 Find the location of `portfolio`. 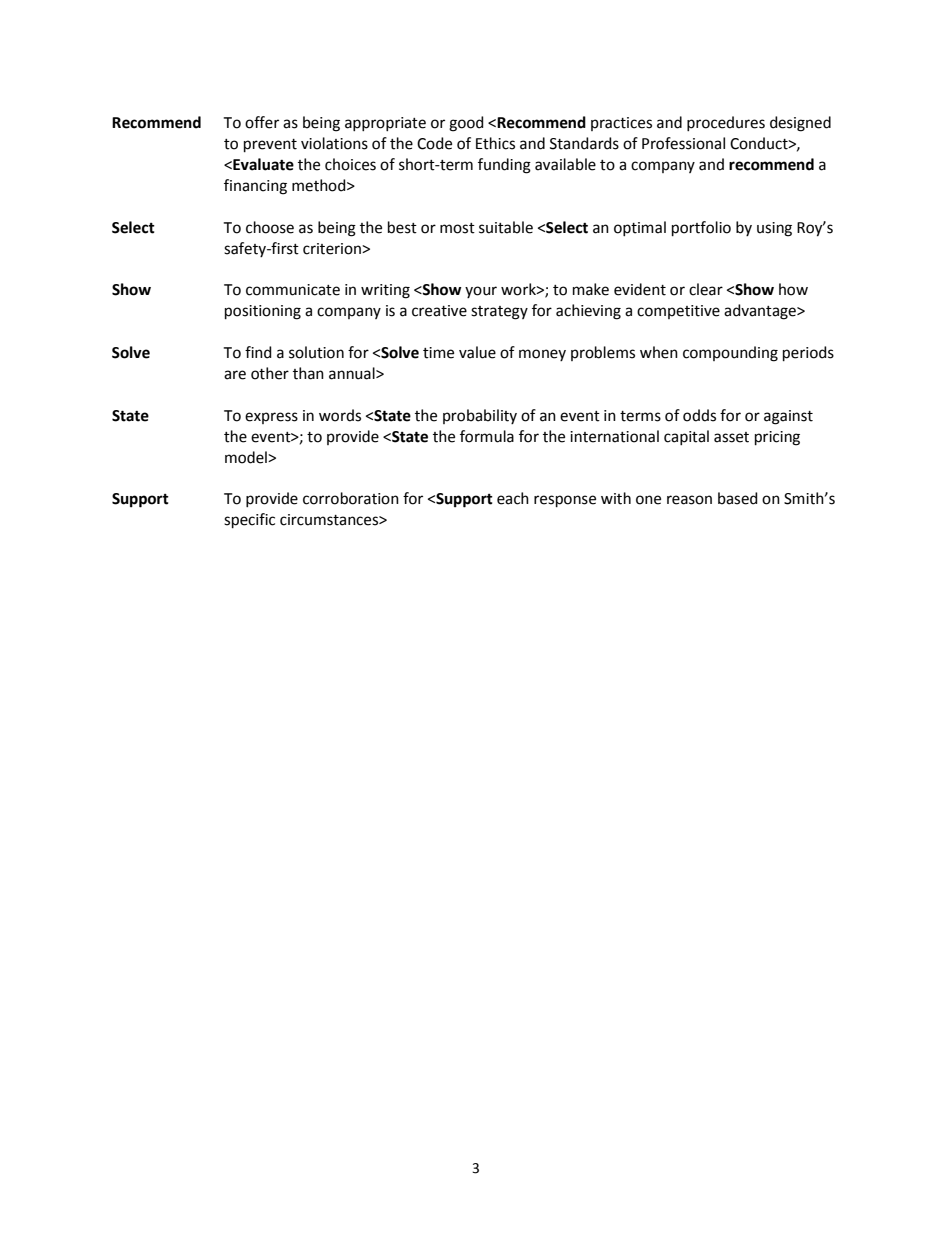

portfolio is located at coordinates (701, 228).
